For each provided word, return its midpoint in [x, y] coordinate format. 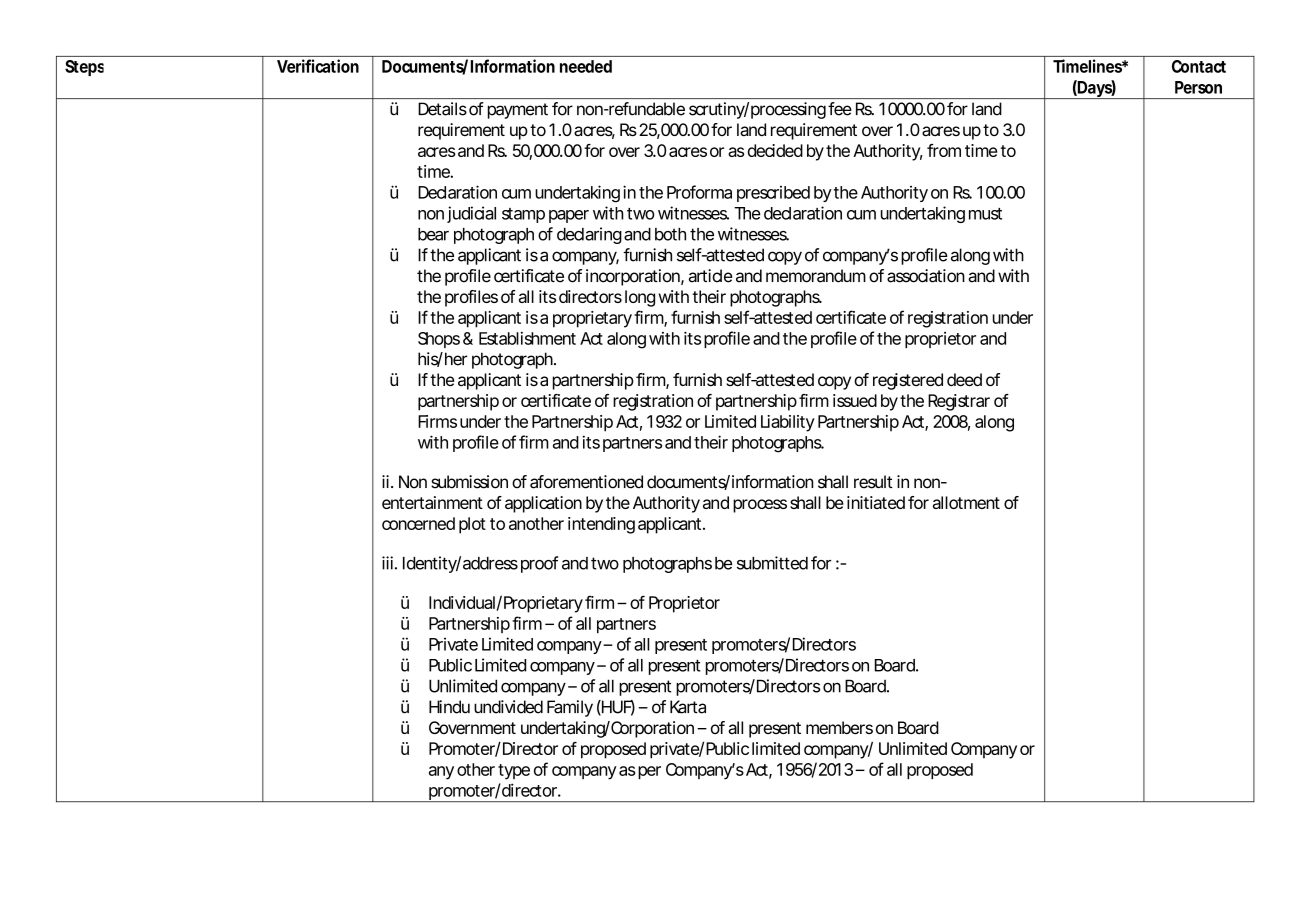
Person [1198, 87]
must [985, 214]
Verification [318, 66]
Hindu [449, 707]
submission [469, 482]
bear [433, 234]
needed [586, 66]
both [670, 234]
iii [387, 563]
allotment [966, 502]
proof [539, 564]
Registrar [959, 402]
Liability [788, 423]
